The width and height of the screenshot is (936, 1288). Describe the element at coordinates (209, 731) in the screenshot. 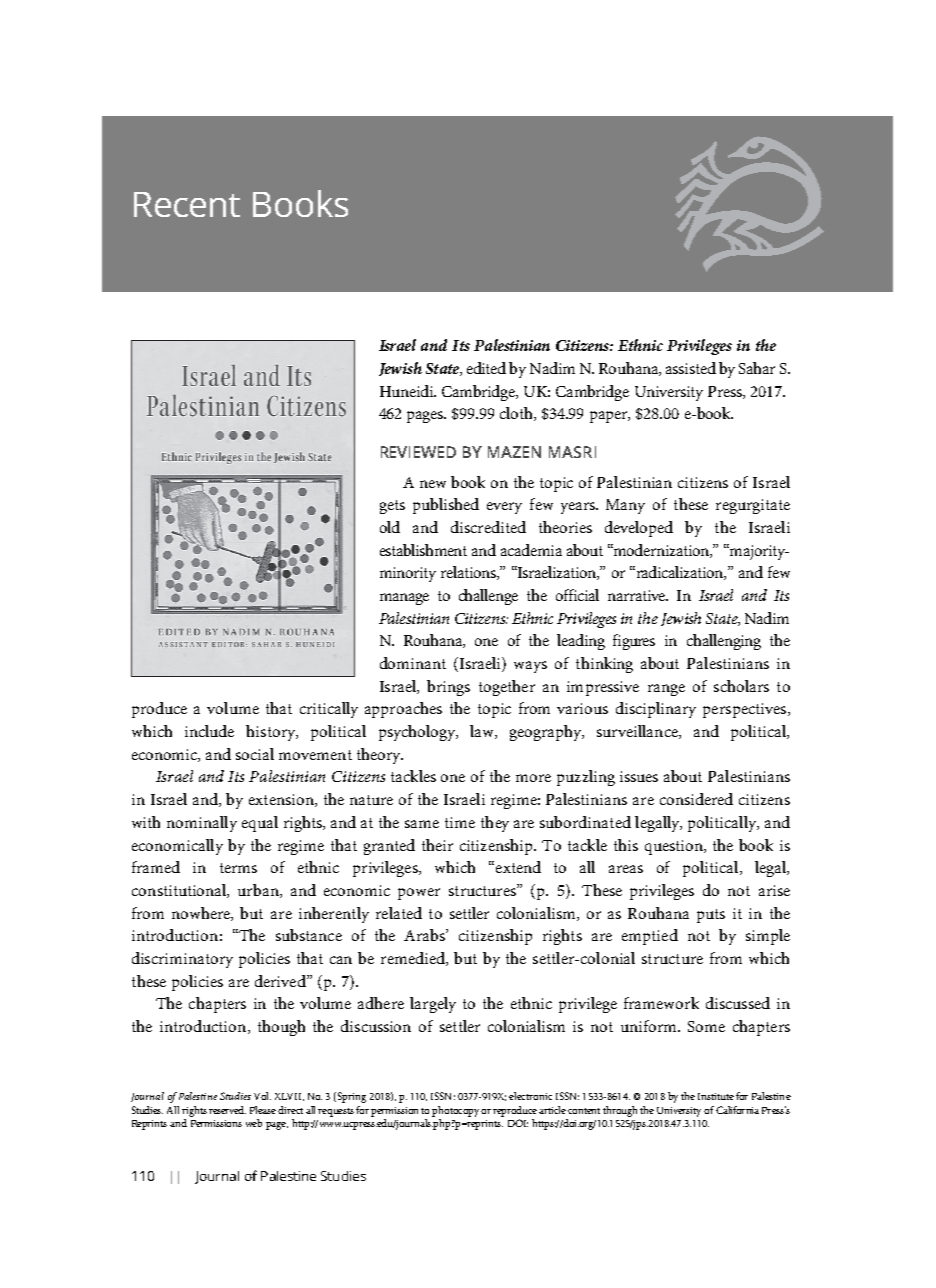

I see `include` at that location.
